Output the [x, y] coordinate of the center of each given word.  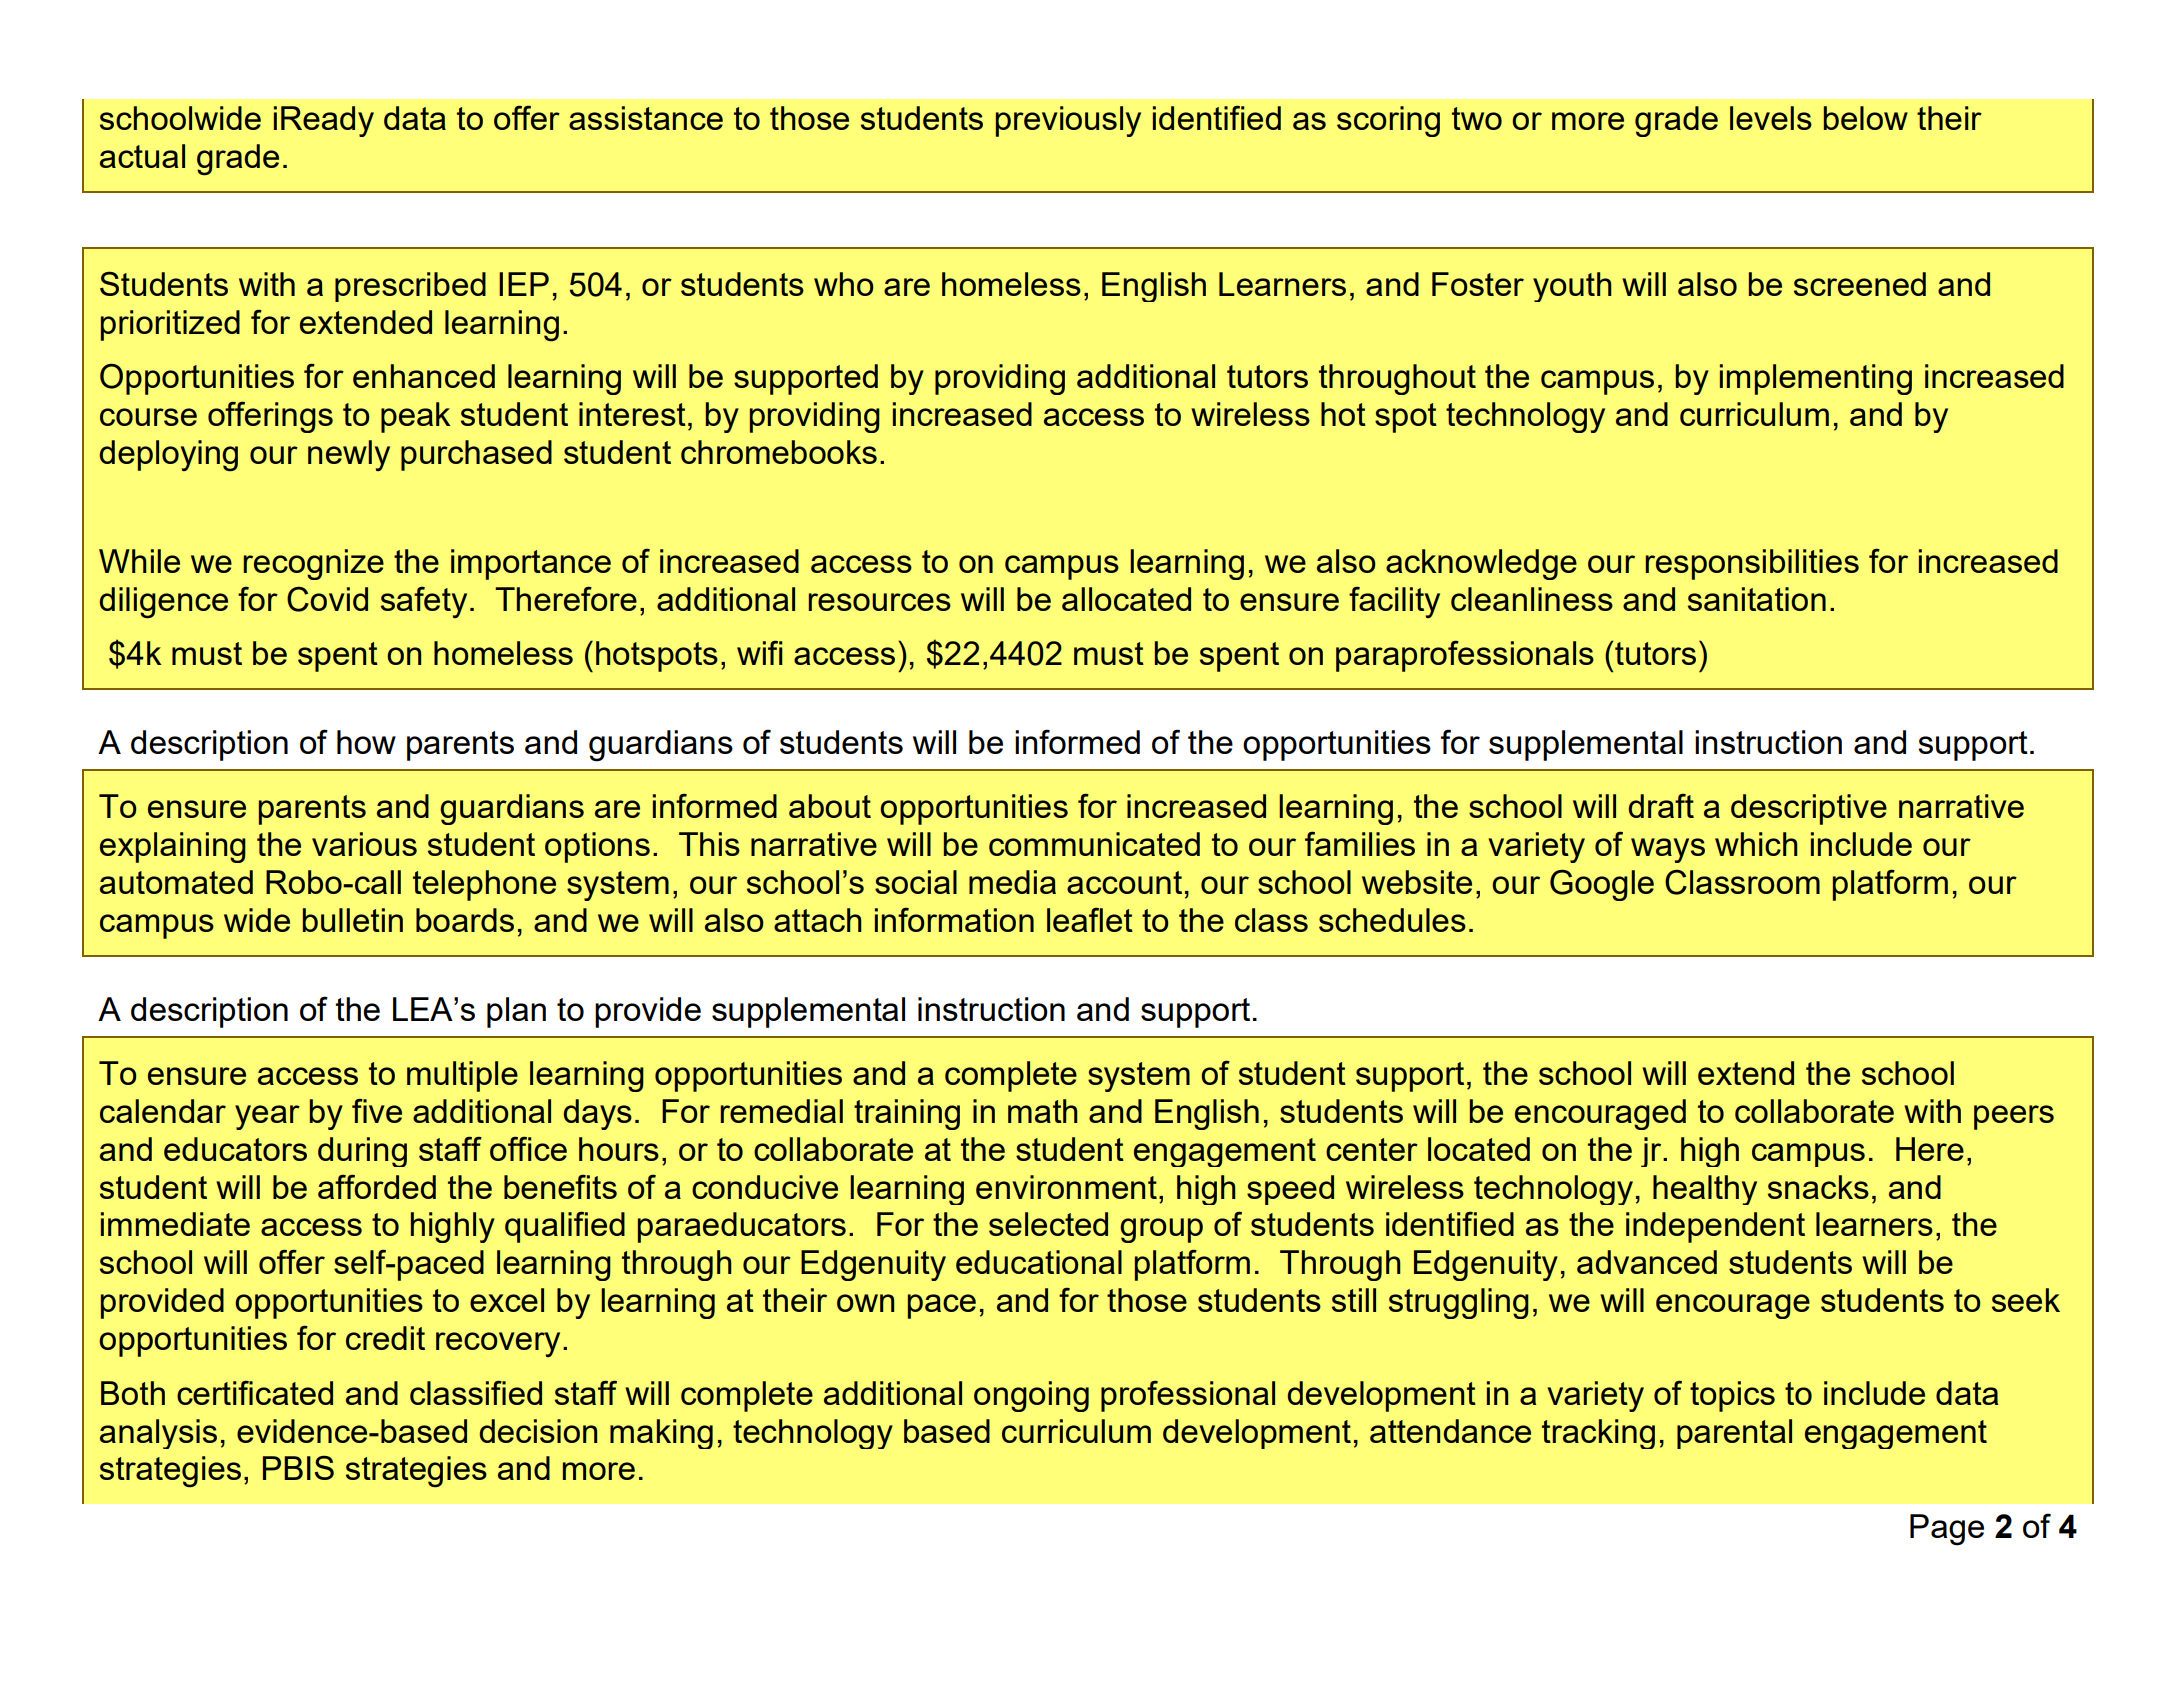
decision [538, 1431]
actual [142, 156]
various [364, 844]
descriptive [1809, 809]
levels [1771, 118]
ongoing [1031, 1396]
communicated [1094, 844]
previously [1068, 121]
